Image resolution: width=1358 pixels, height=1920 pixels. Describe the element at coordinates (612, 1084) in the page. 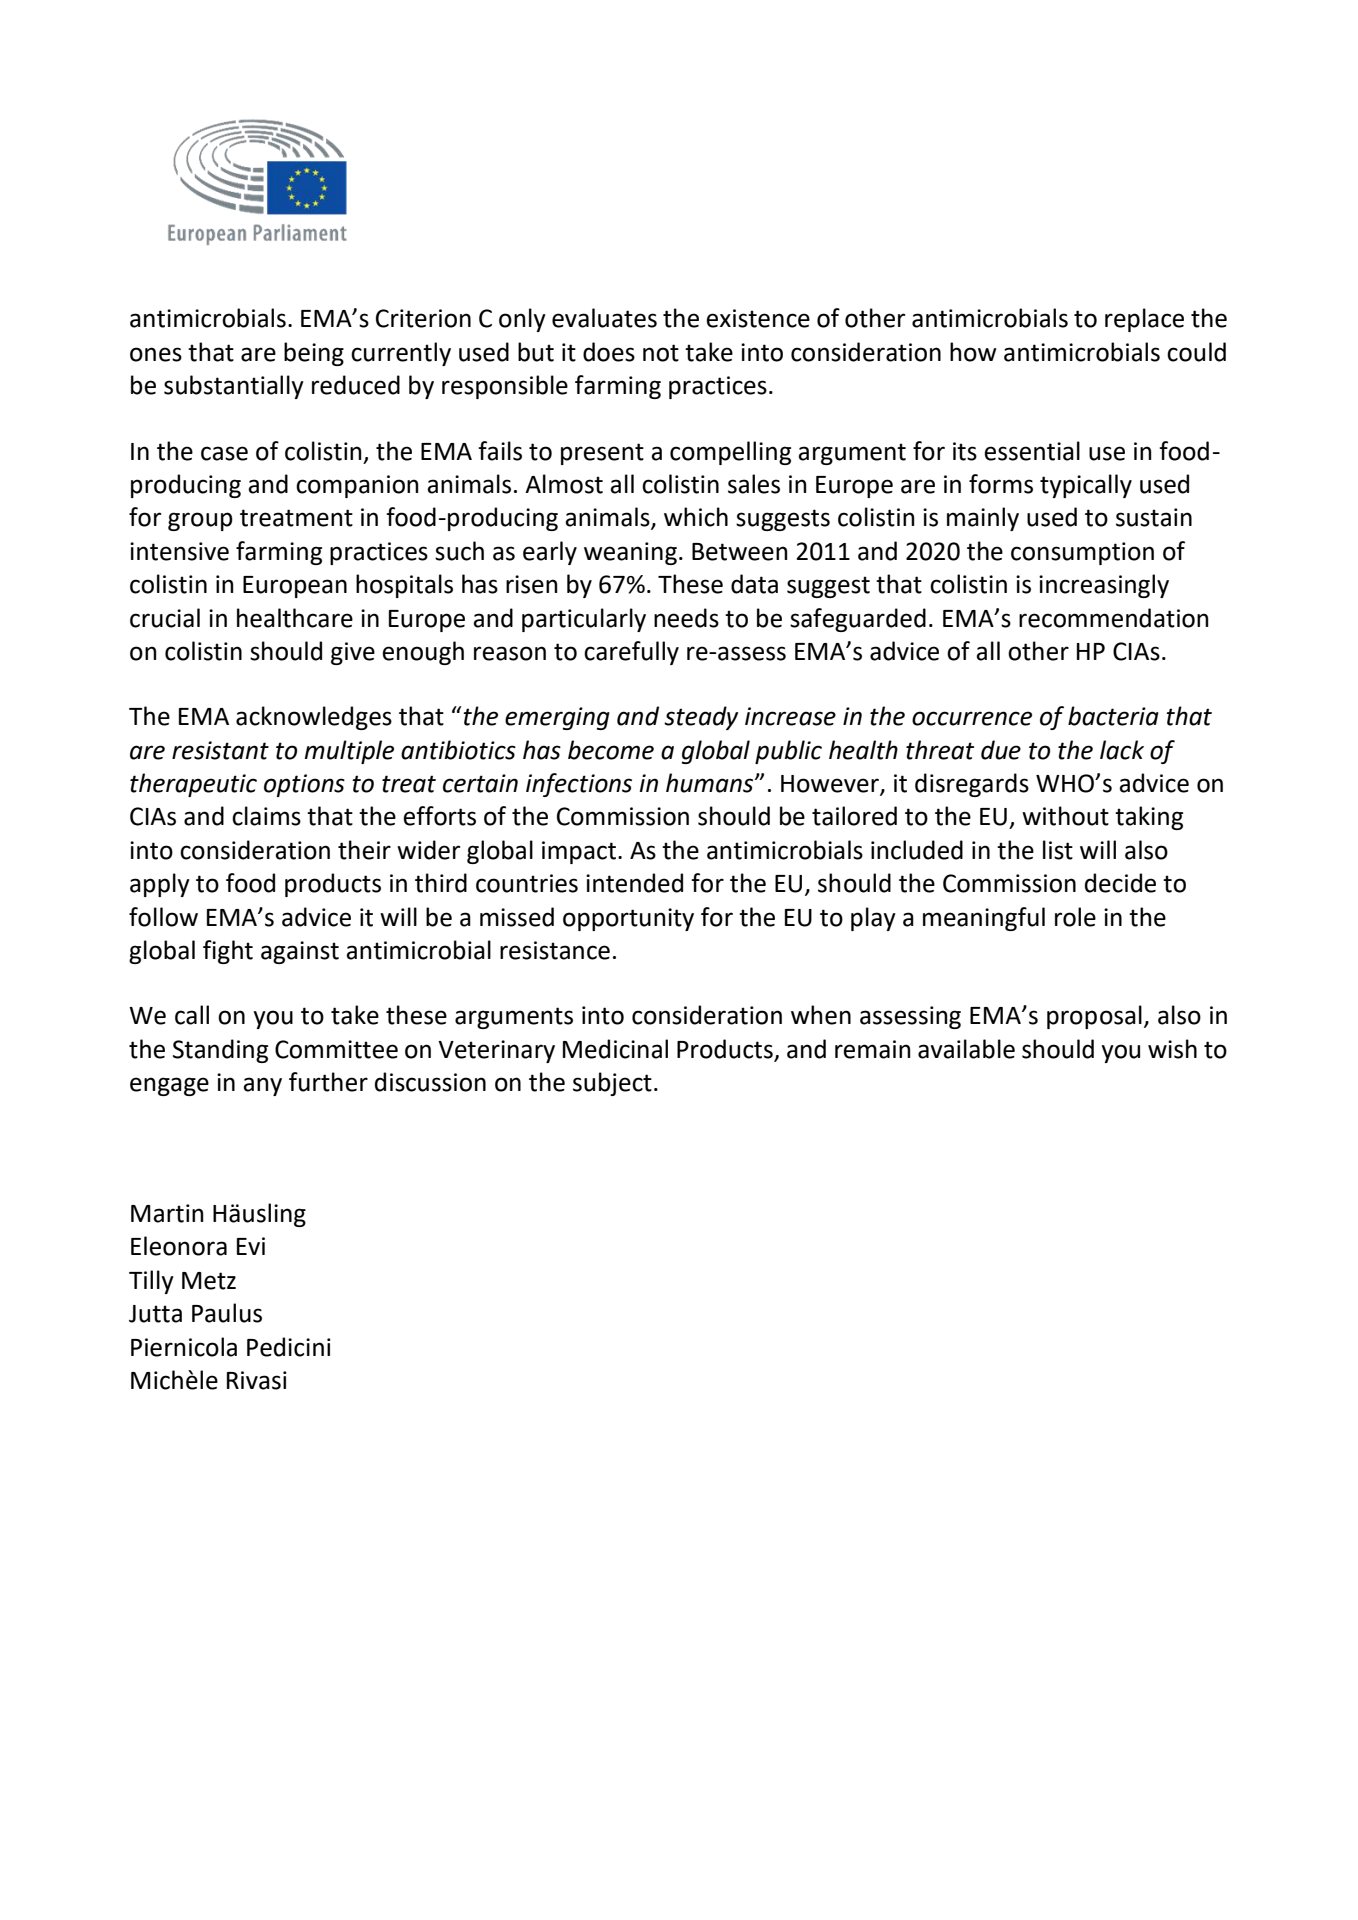

I see `subject` at that location.
